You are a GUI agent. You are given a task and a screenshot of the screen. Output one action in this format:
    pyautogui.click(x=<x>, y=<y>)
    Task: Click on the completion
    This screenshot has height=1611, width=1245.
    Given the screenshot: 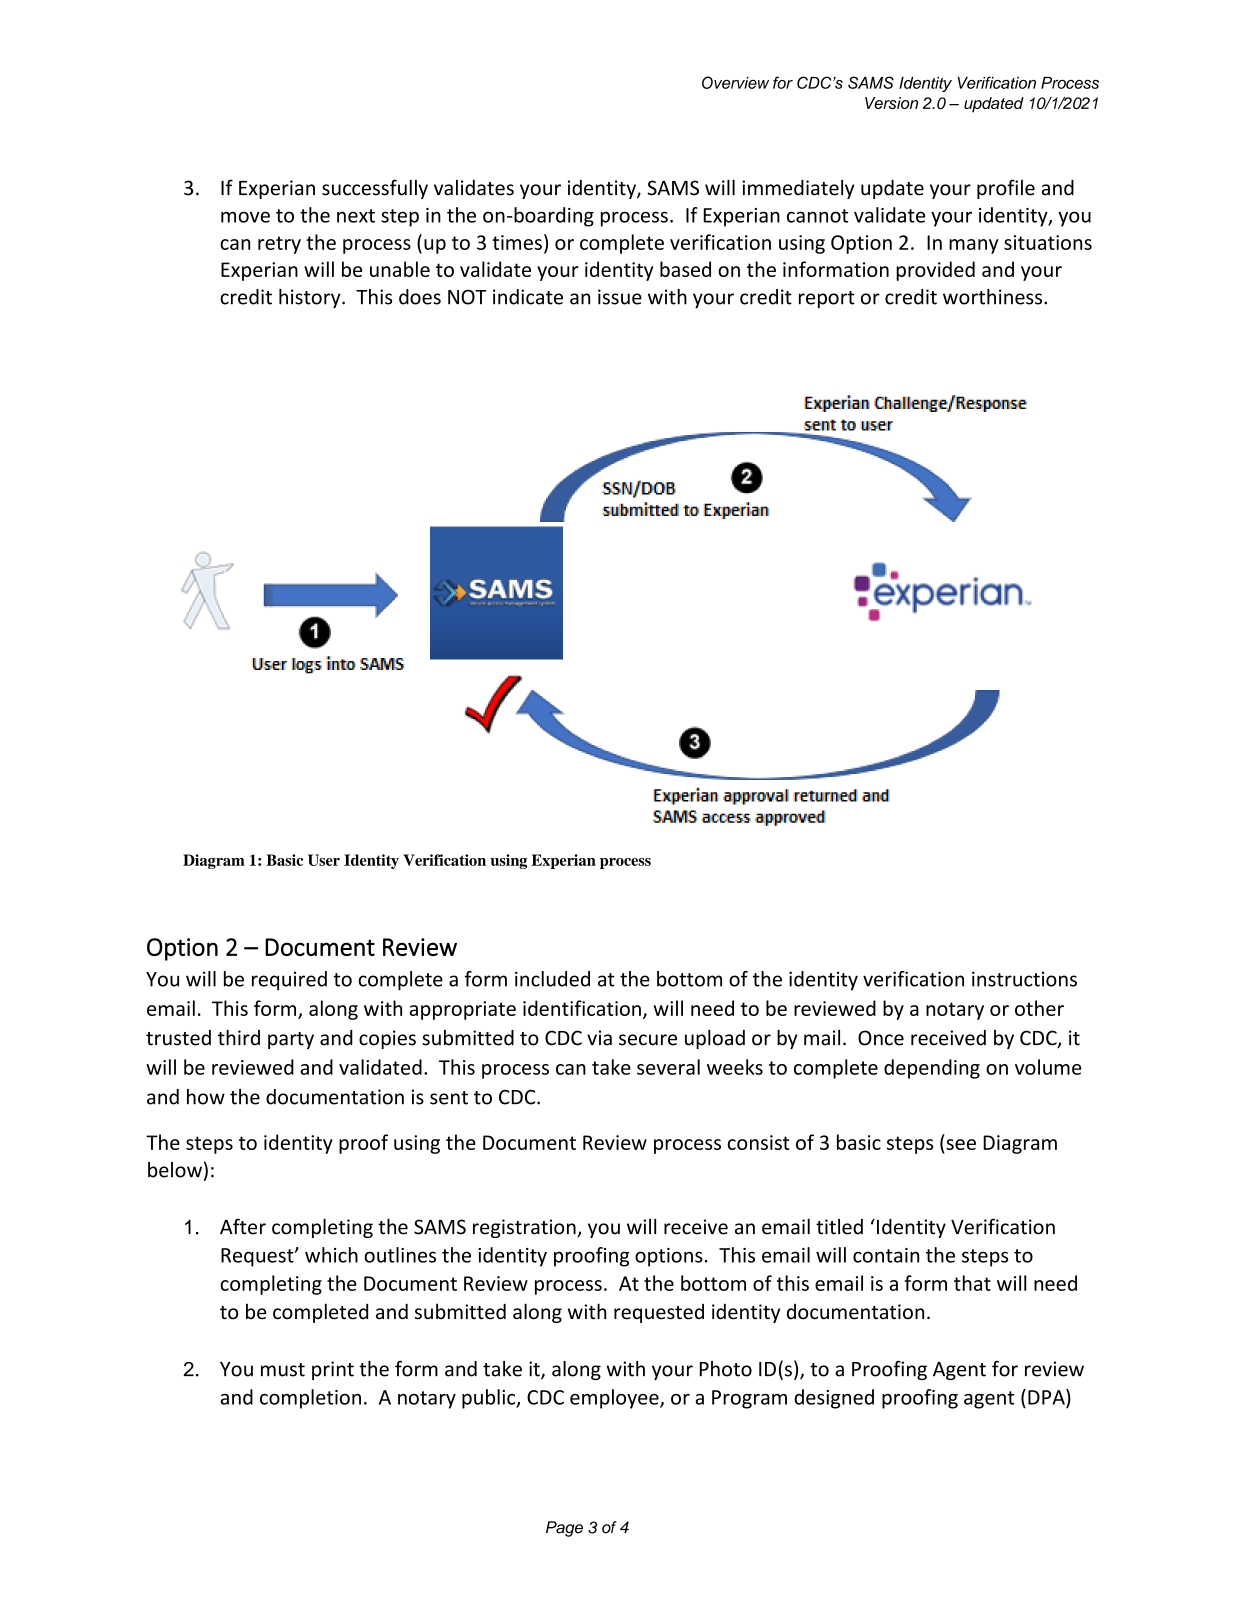 What is the action you would take?
    pyautogui.click(x=310, y=1399)
